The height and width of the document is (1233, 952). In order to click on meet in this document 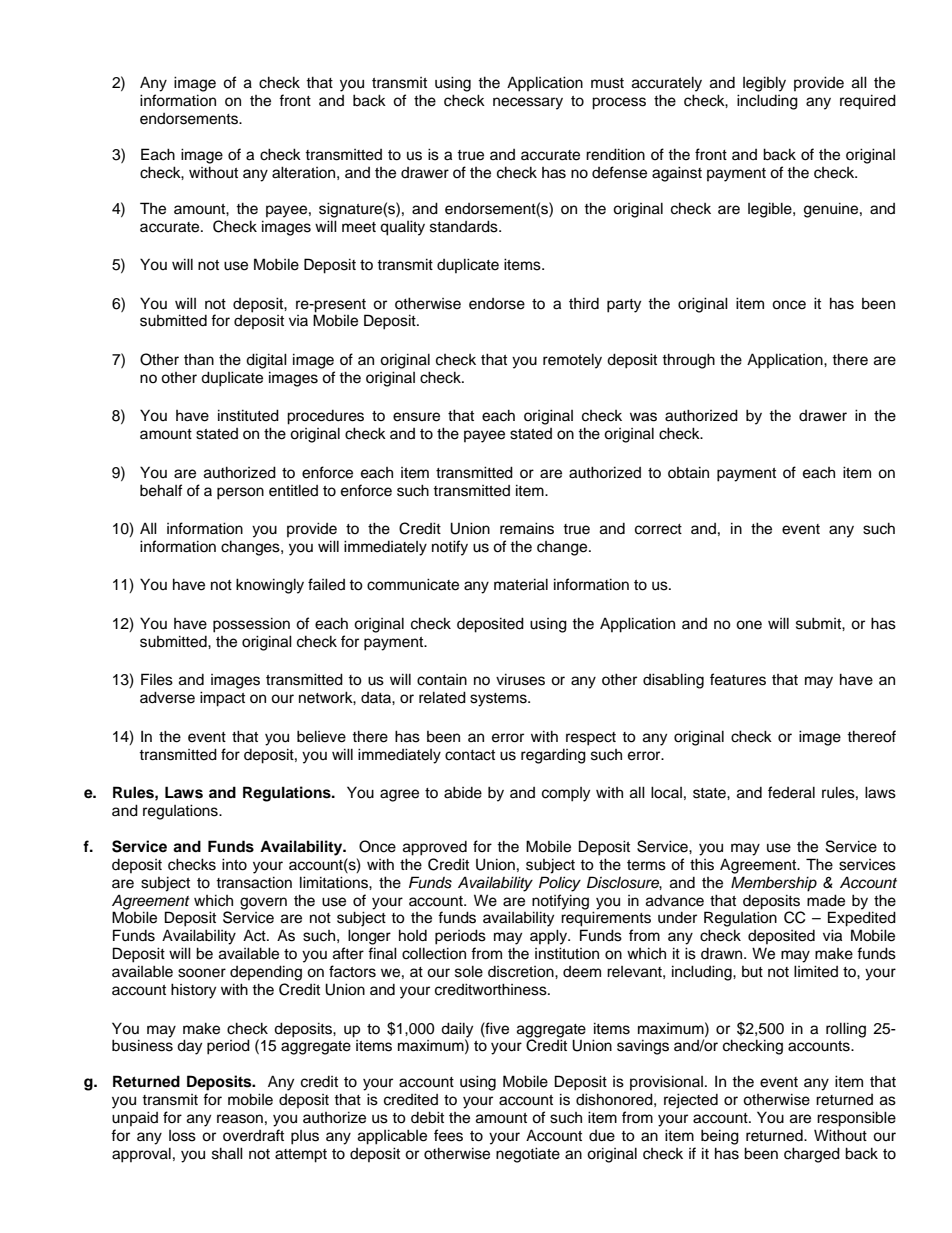, I will do `click(359, 227)`.
